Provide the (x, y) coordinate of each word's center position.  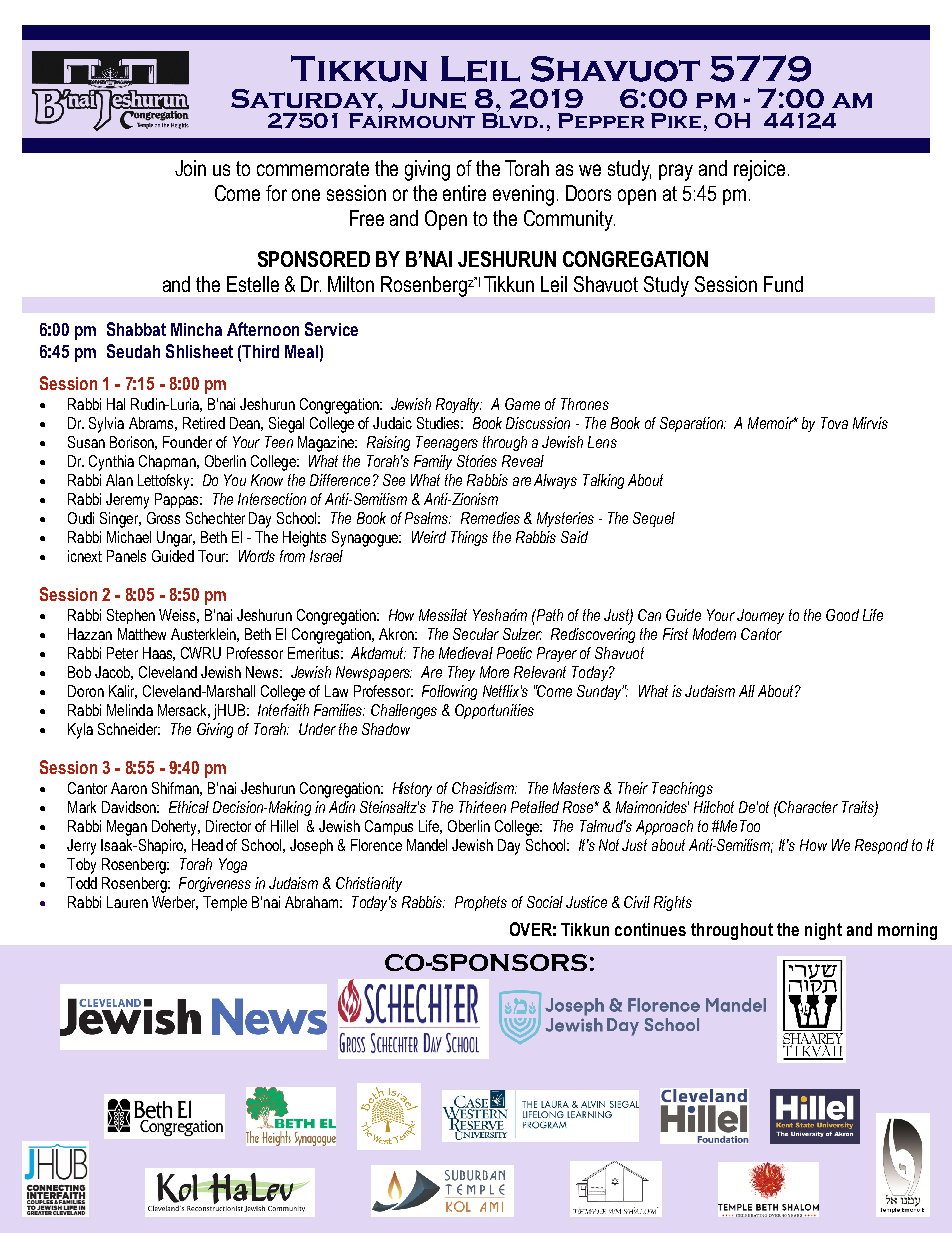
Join (190, 168)
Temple (225, 903)
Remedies (490, 518)
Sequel (654, 519)
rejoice (759, 170)
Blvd (511, 119)
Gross (163, 518)
